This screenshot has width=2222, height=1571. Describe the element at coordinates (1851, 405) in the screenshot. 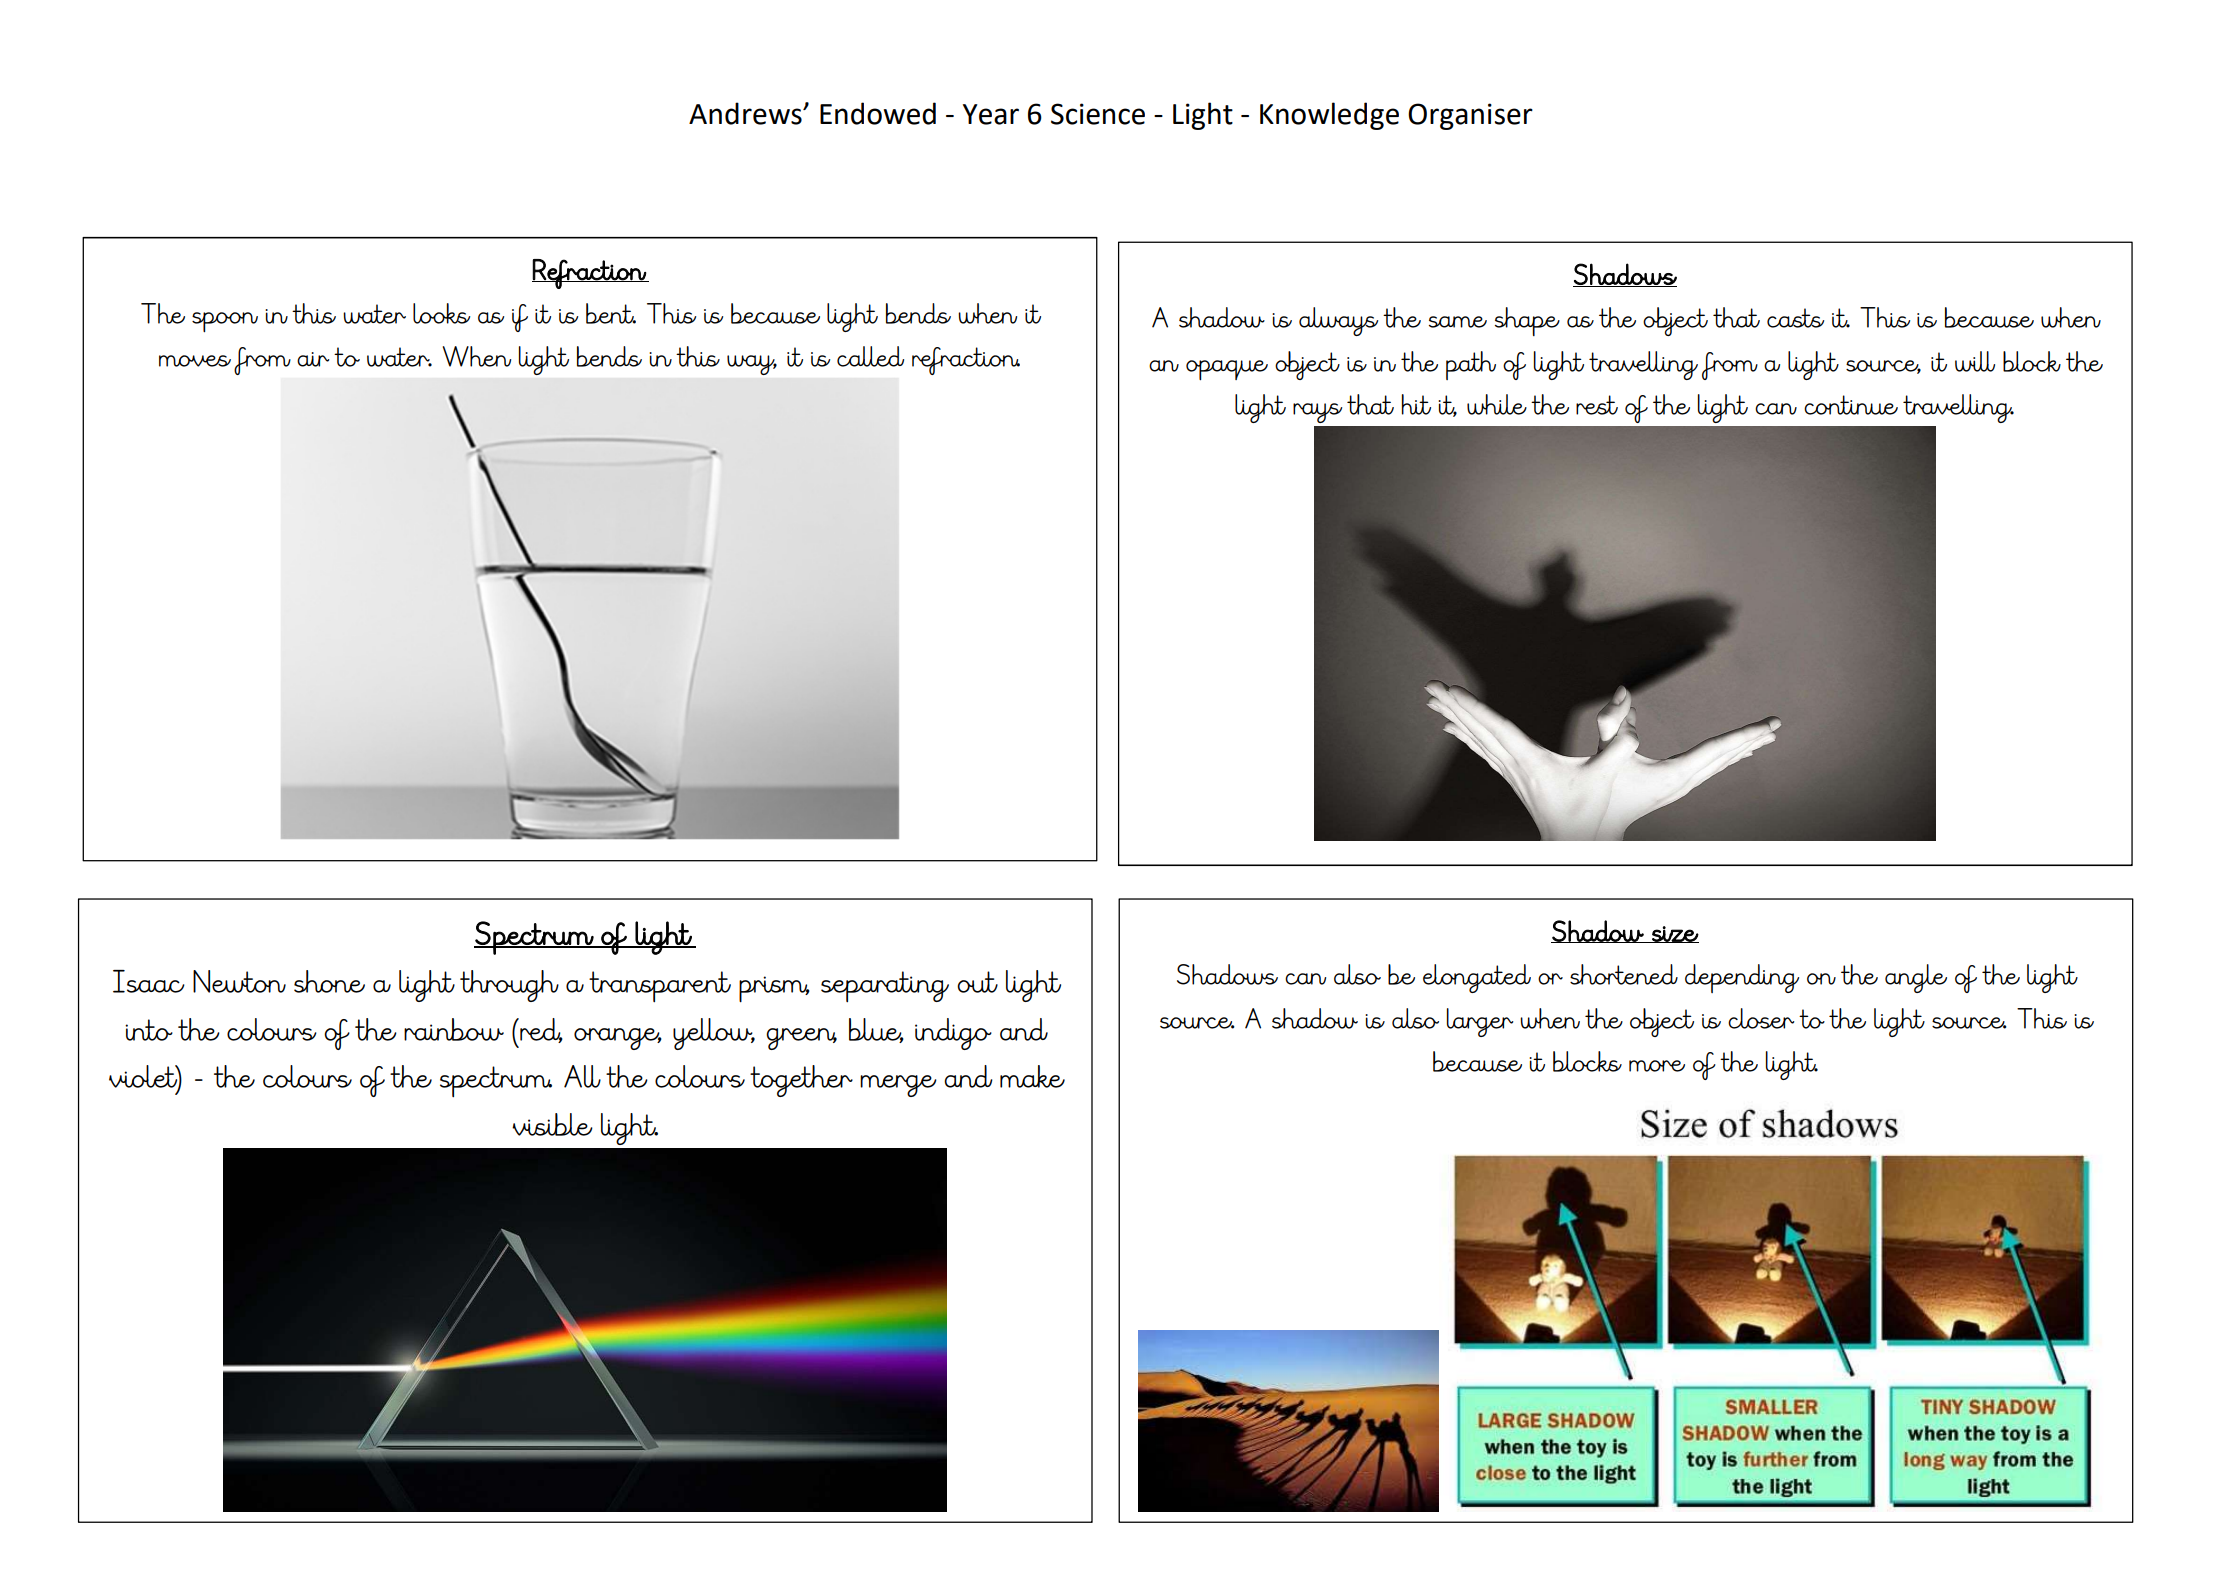

I see `continue` at that location.
